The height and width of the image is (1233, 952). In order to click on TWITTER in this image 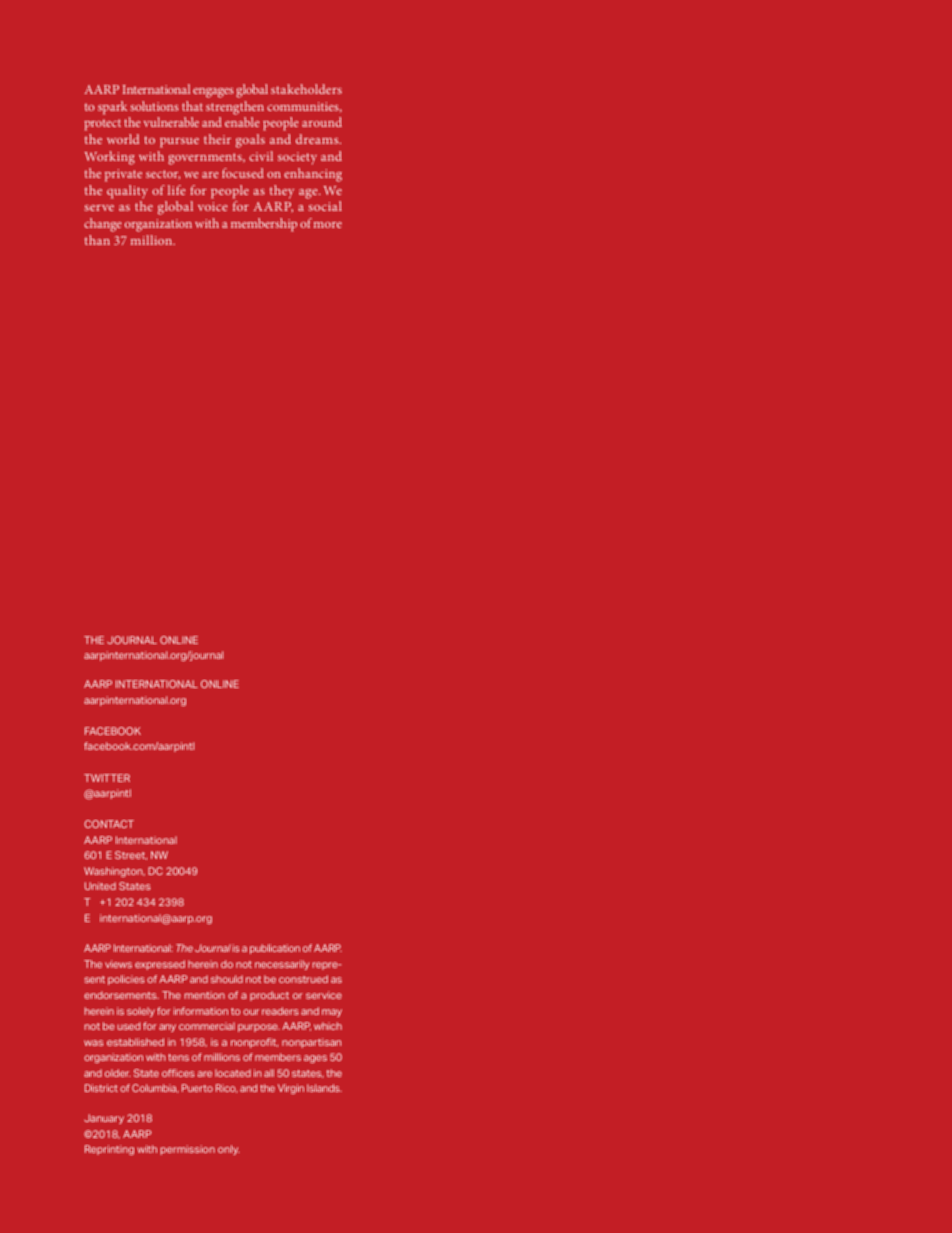, I will do `click(107, 778)`.
